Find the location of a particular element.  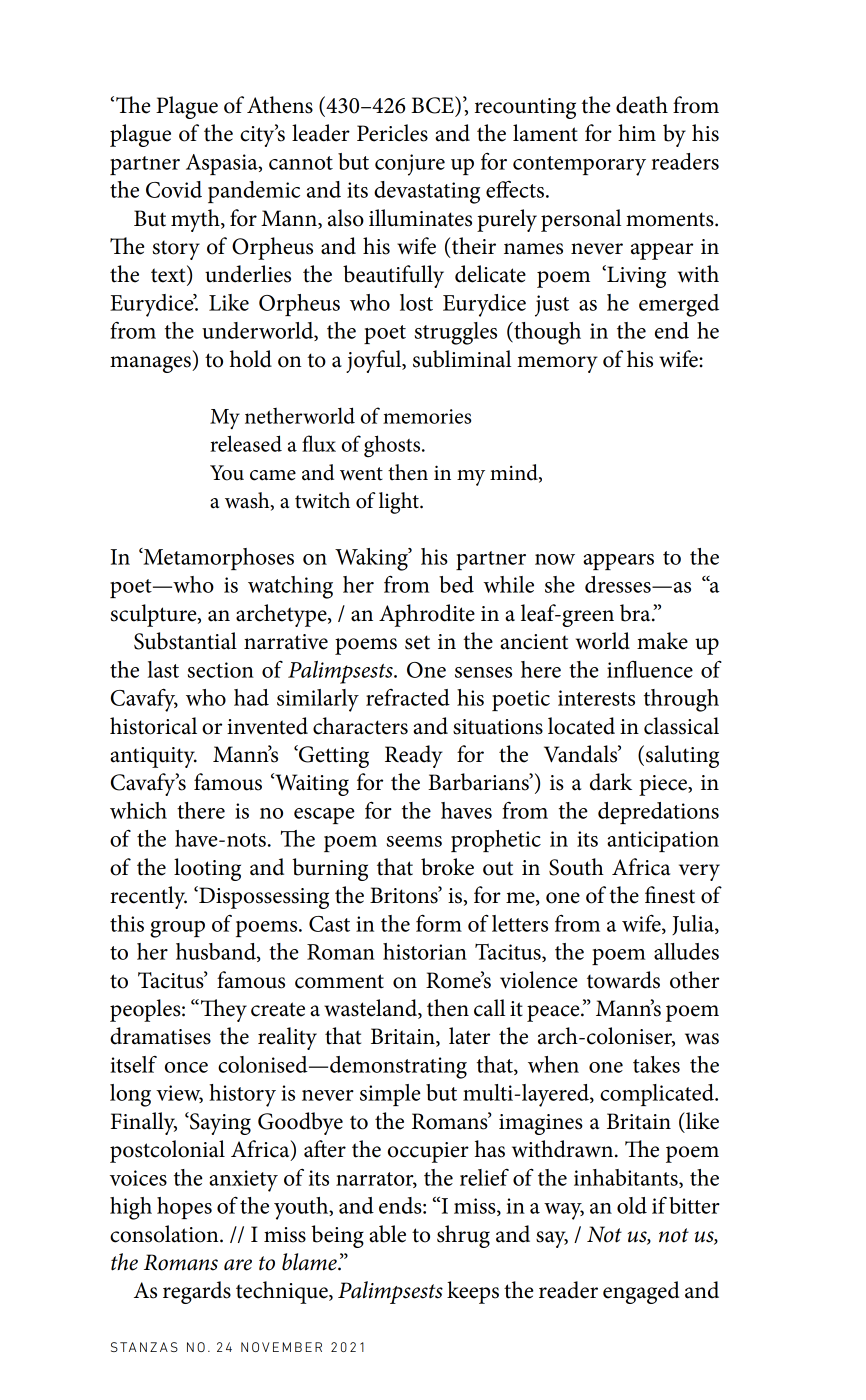

regards is located at coordinates (197, 1292).
